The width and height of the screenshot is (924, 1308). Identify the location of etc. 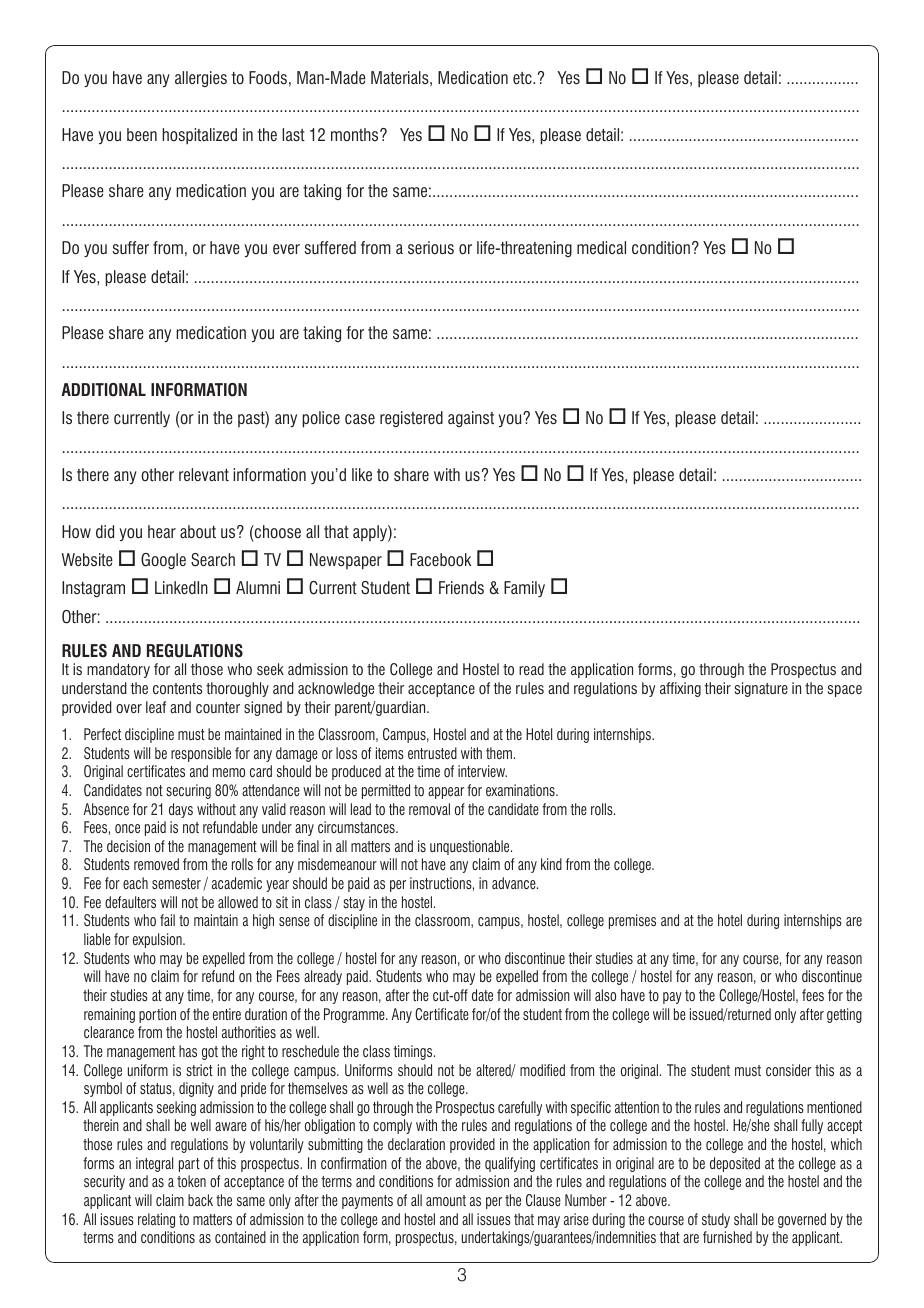
(523, 78).
